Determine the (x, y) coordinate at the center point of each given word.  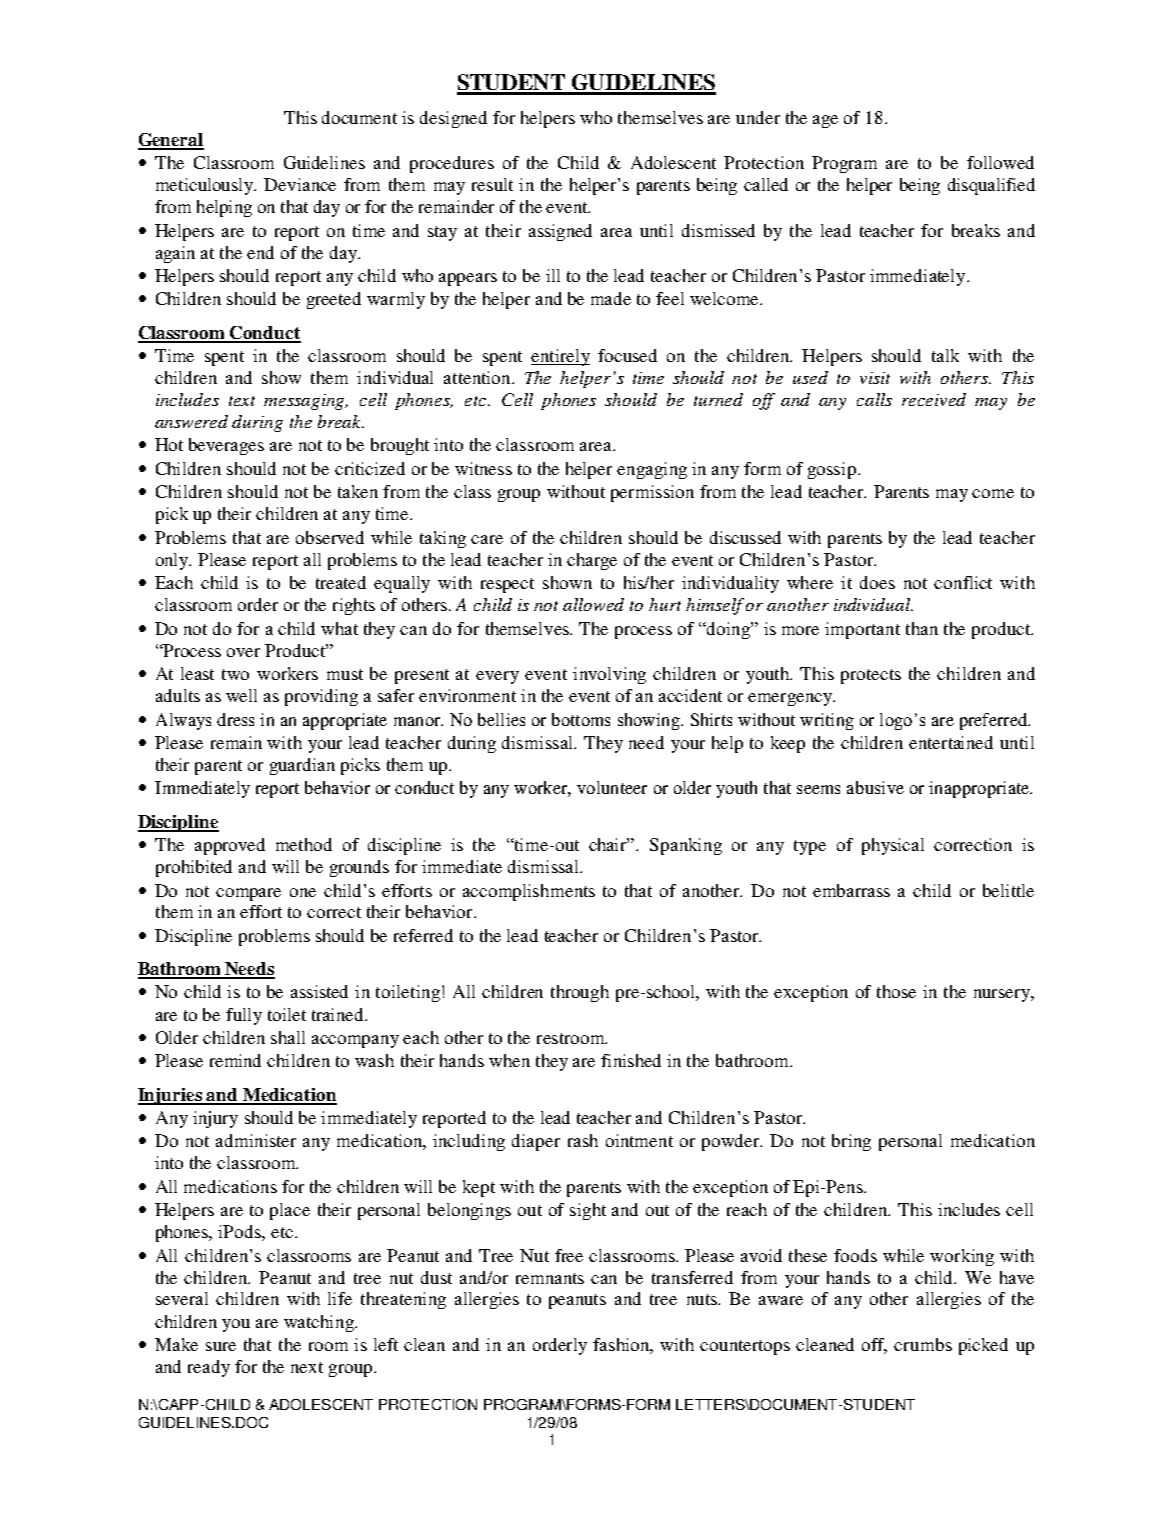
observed (330, 537)
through (580, 993)
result (492, 184)
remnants (550, 1278)
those (896, 991)
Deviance (300, 184)
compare (248, 894)
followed (1000, 162)
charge (592, 561)
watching (320, 1323)
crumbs (923, 1344)
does (877, 582)
